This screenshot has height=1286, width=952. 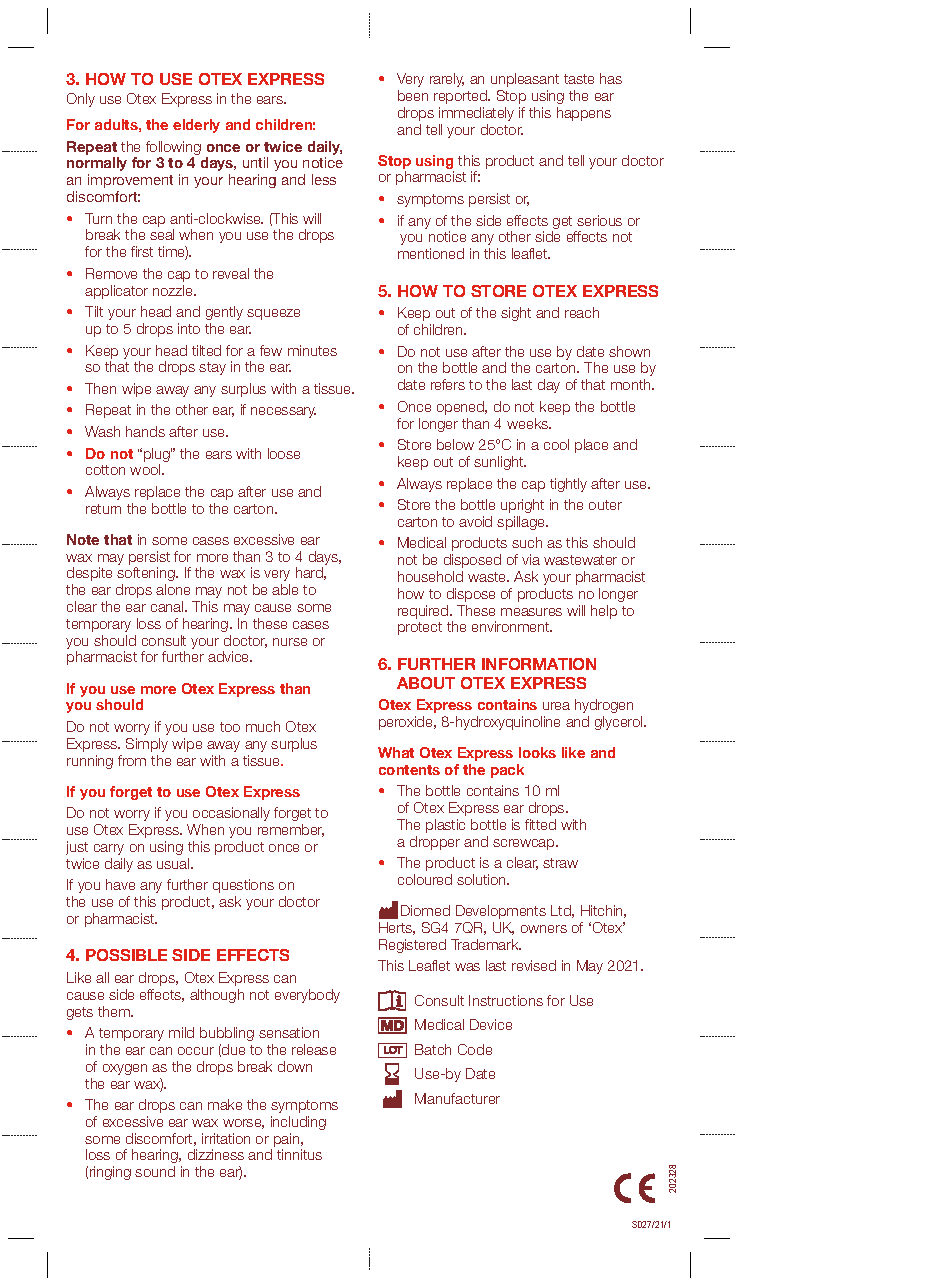 I want to click on reach, so click(x=582, y=312).
